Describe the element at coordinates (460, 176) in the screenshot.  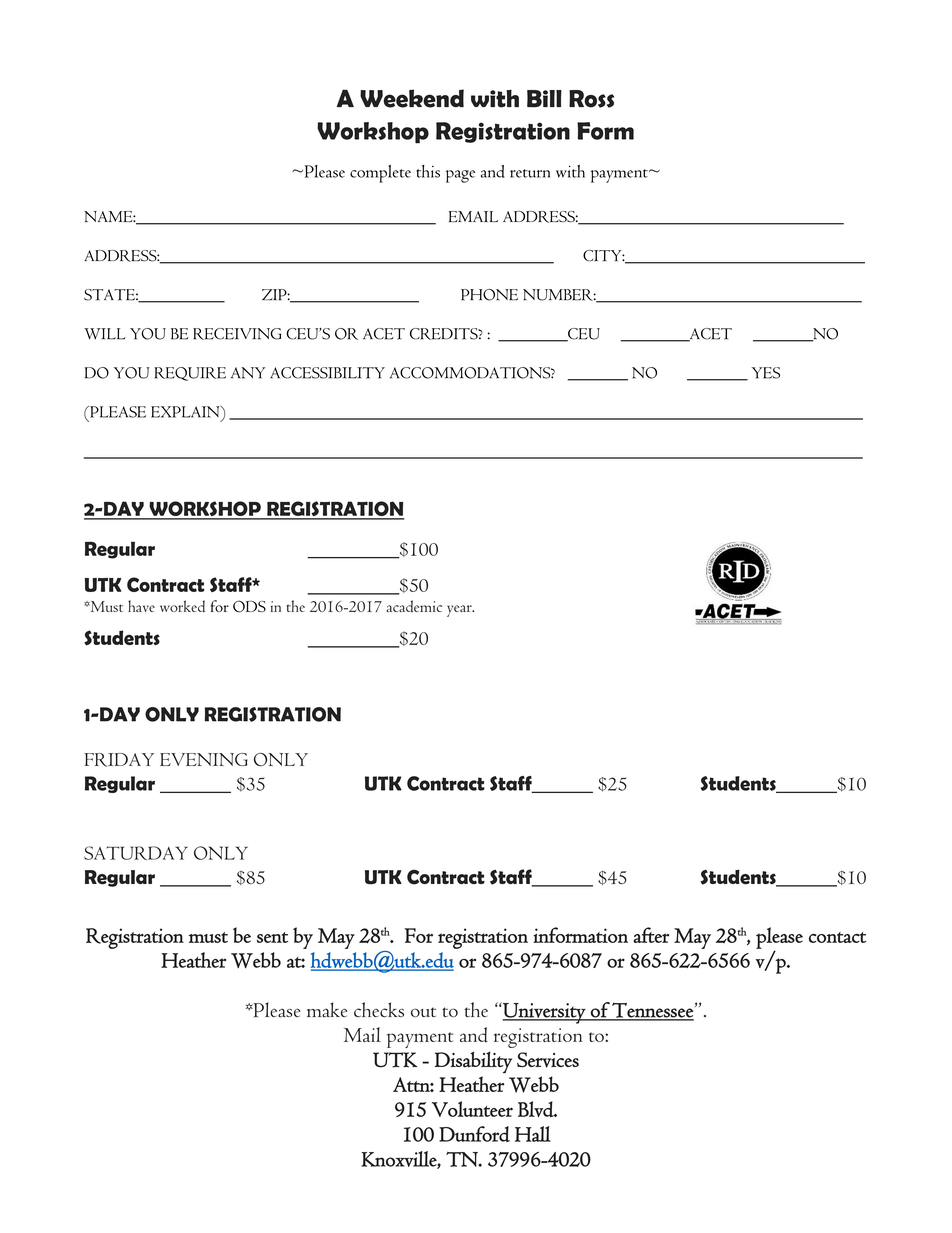
I see `page` at that location.
